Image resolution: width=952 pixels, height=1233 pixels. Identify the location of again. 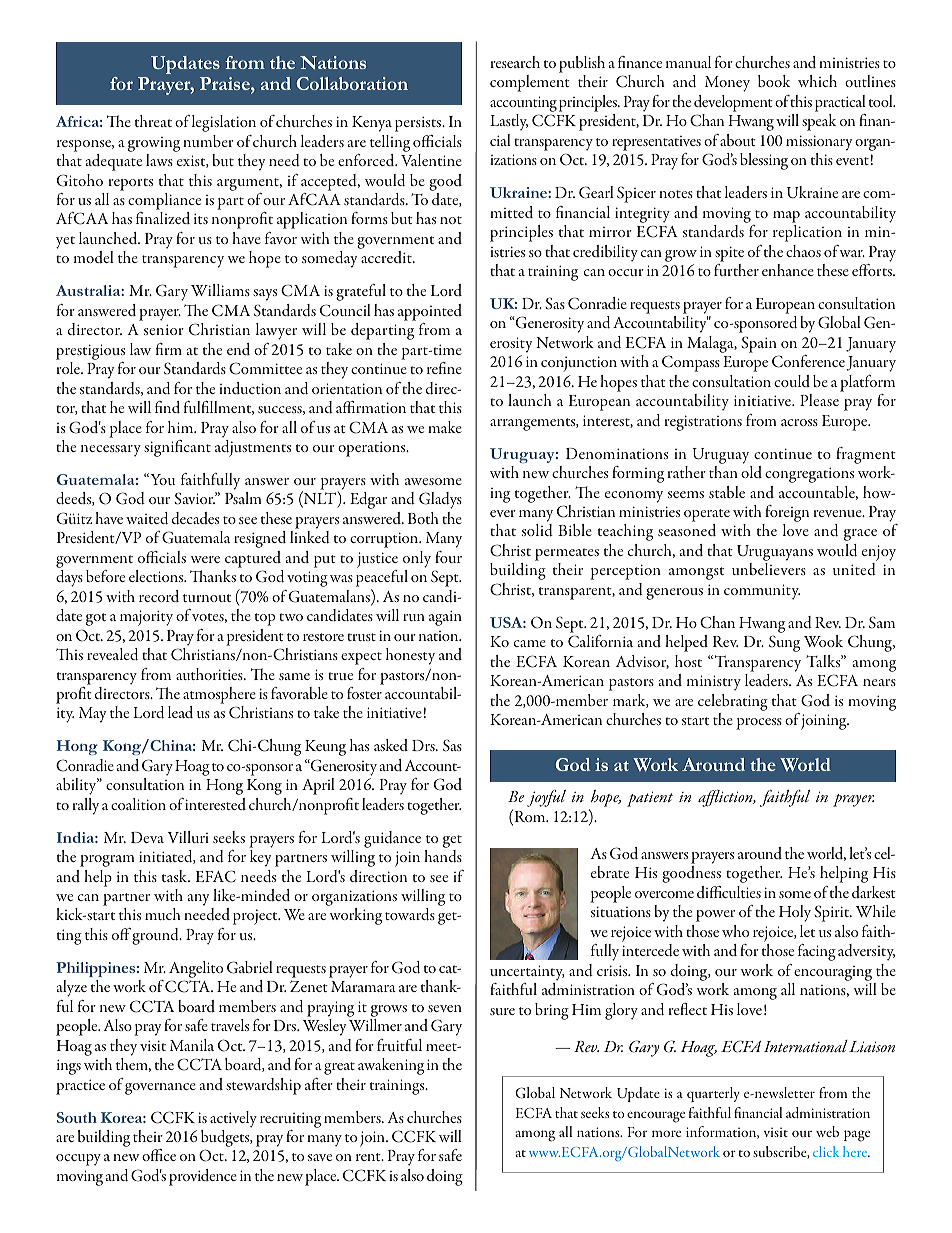
(445, 618).
